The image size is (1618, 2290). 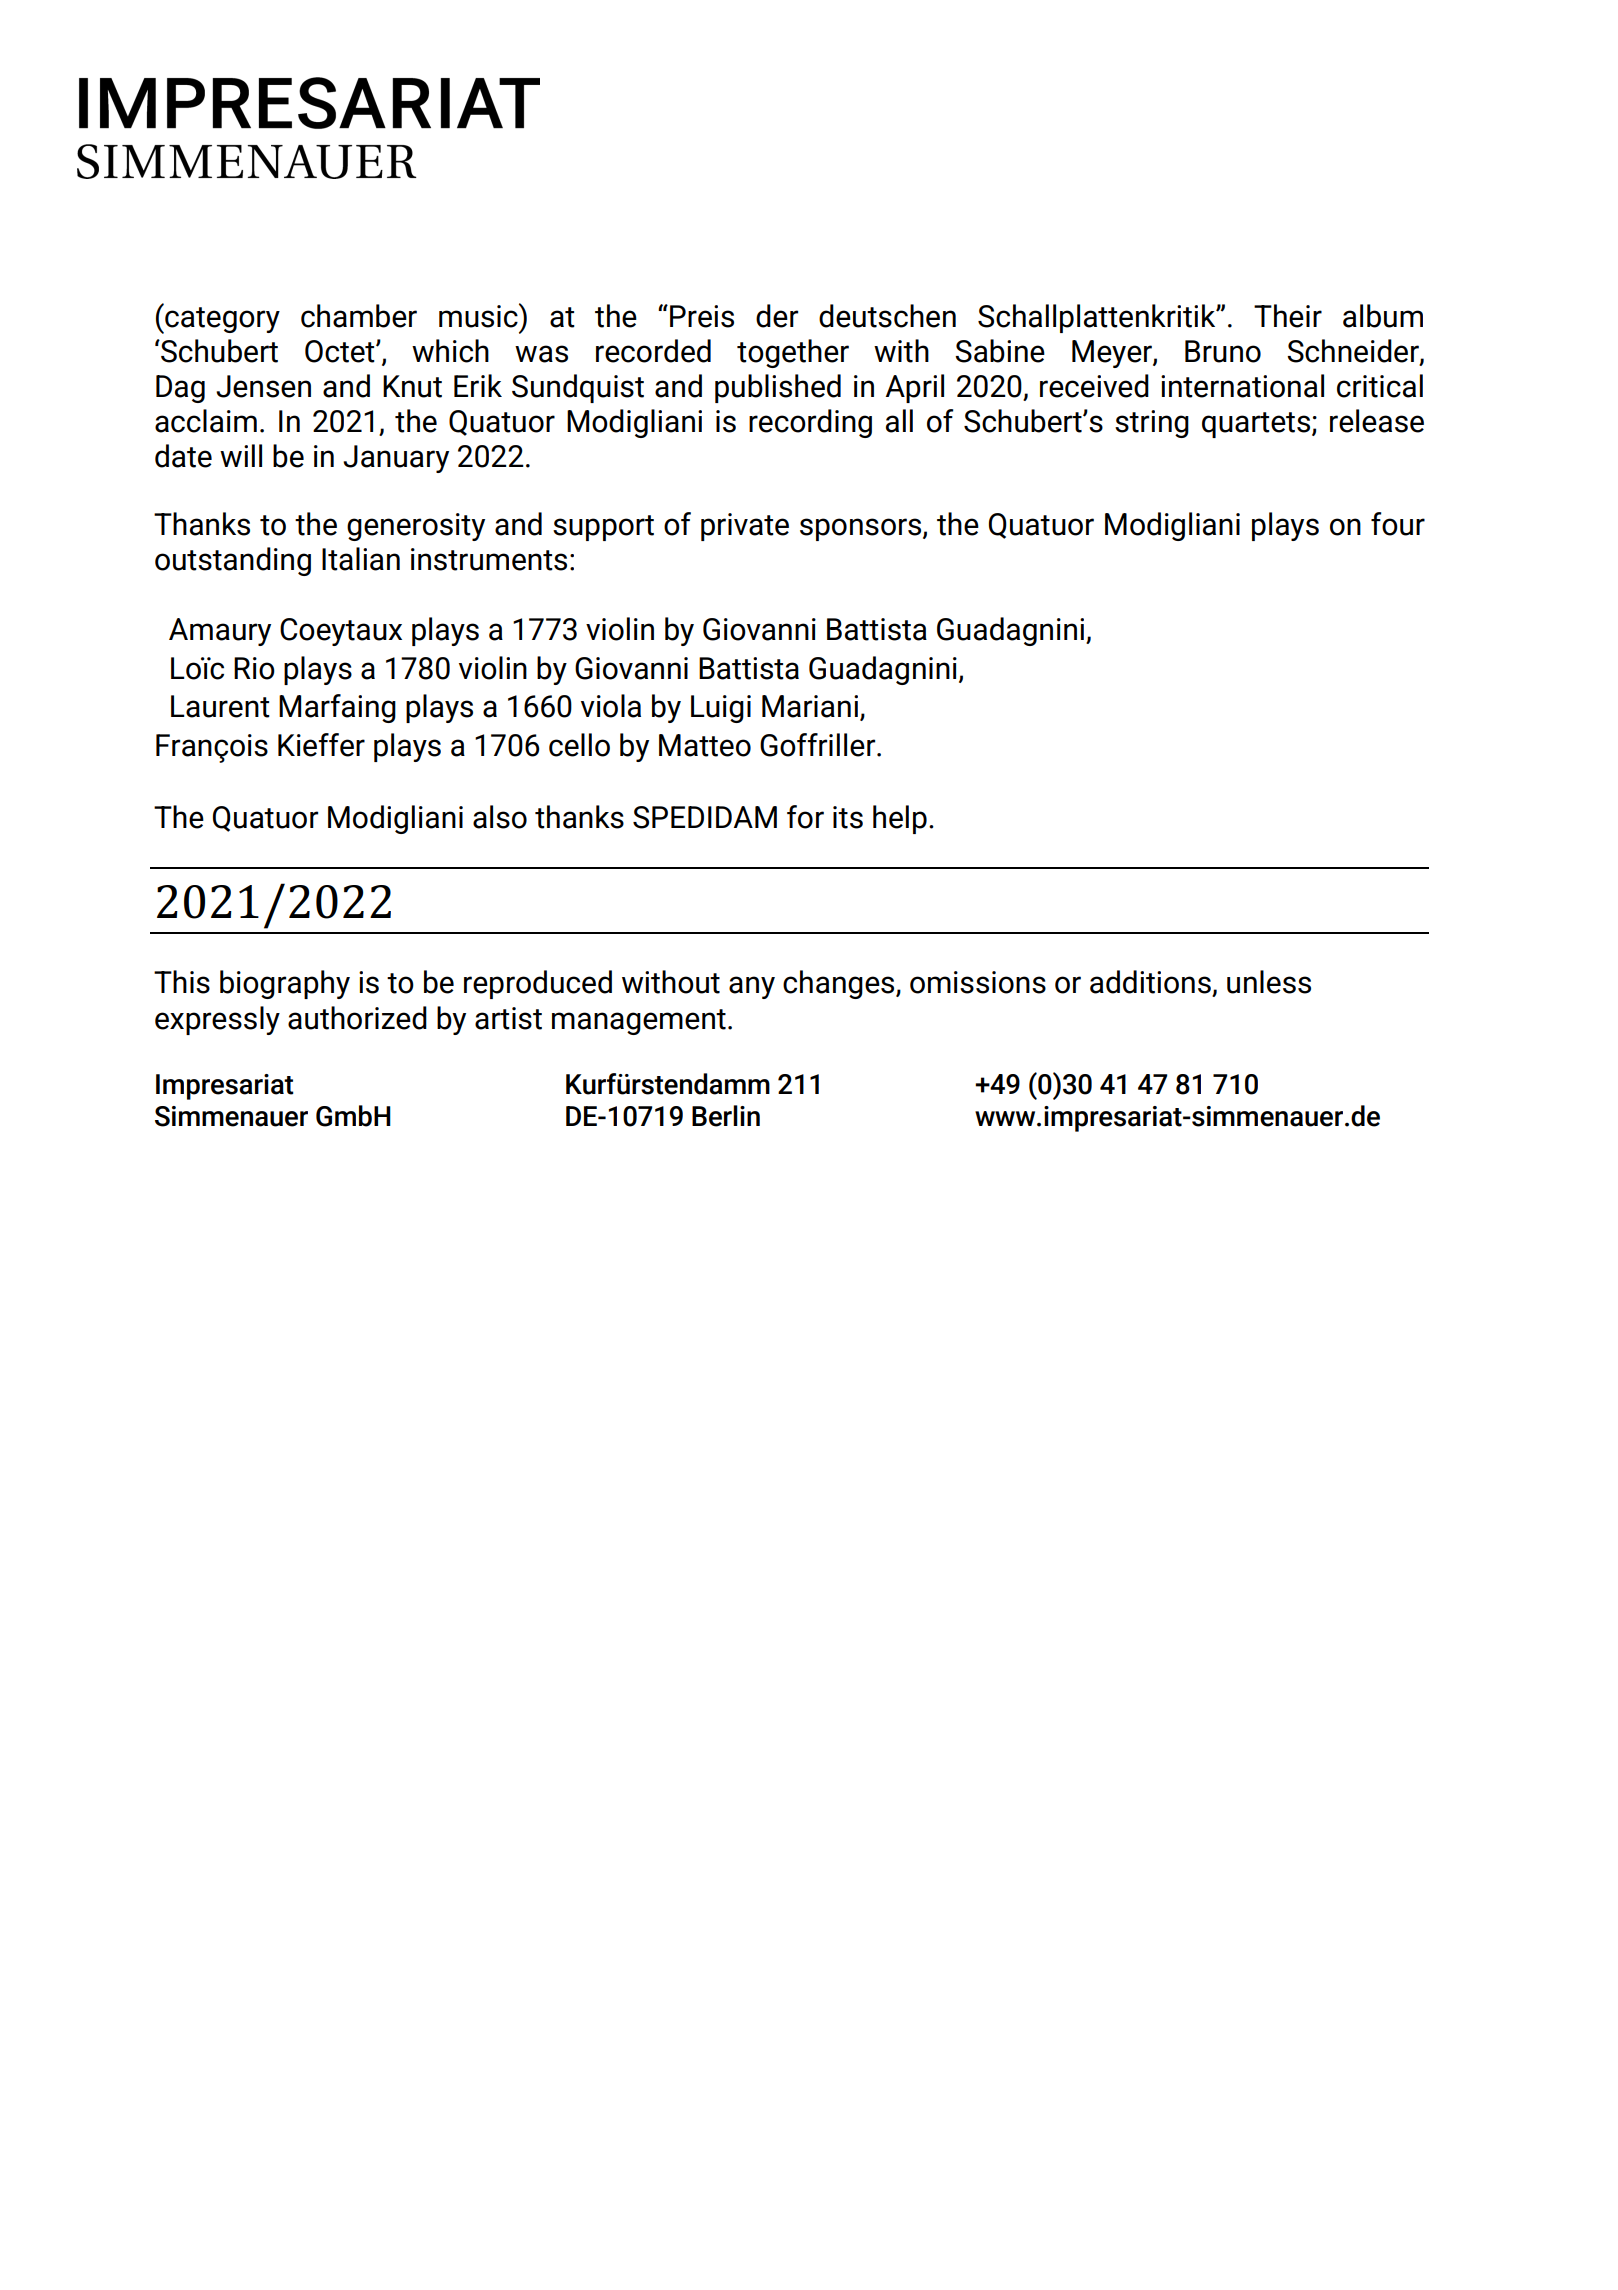 What do you see at coordinates (341, 351) in the page?
I see `Octet` at bounding box center [341, 351].
